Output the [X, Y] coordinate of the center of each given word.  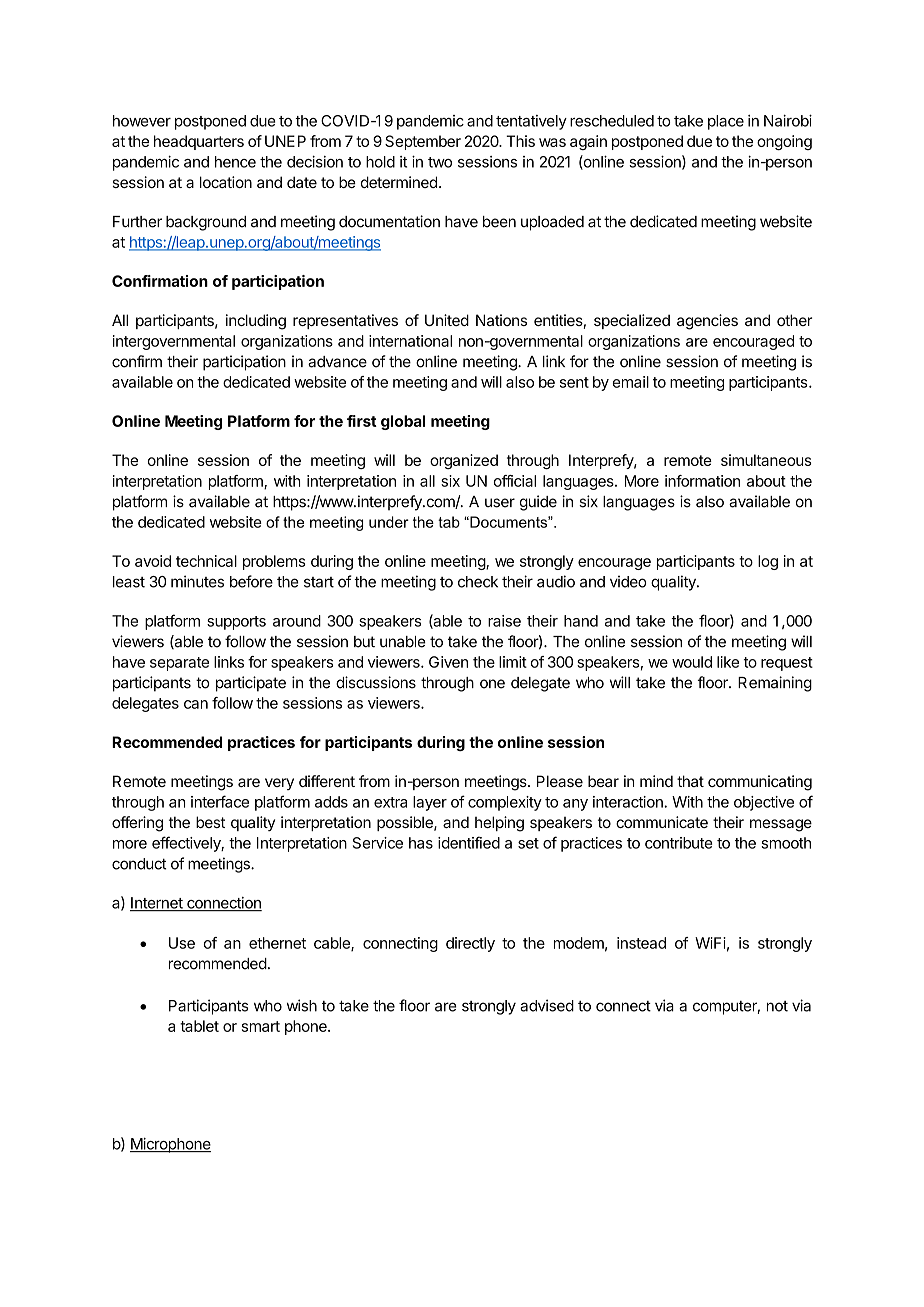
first [362, 421]
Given [448, 662]
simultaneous [766, 460]
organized [464, 461]
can [196, 704]
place [726, 122]
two [440, 162]
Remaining [775, 684]
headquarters [199, 142]
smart [261, 1026]
